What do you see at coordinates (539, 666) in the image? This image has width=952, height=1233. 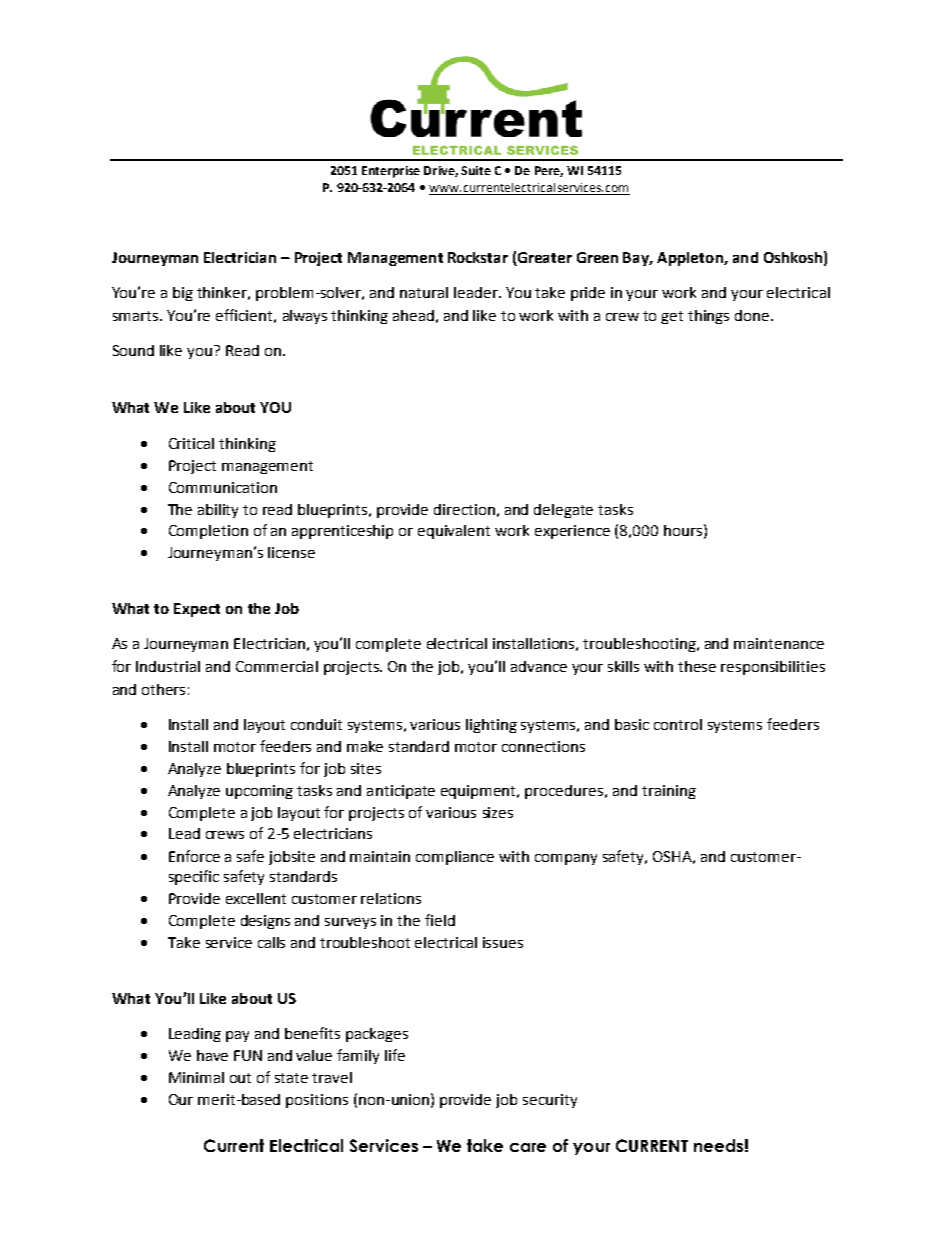 I see `advance` at bounding box center [539, 666].
